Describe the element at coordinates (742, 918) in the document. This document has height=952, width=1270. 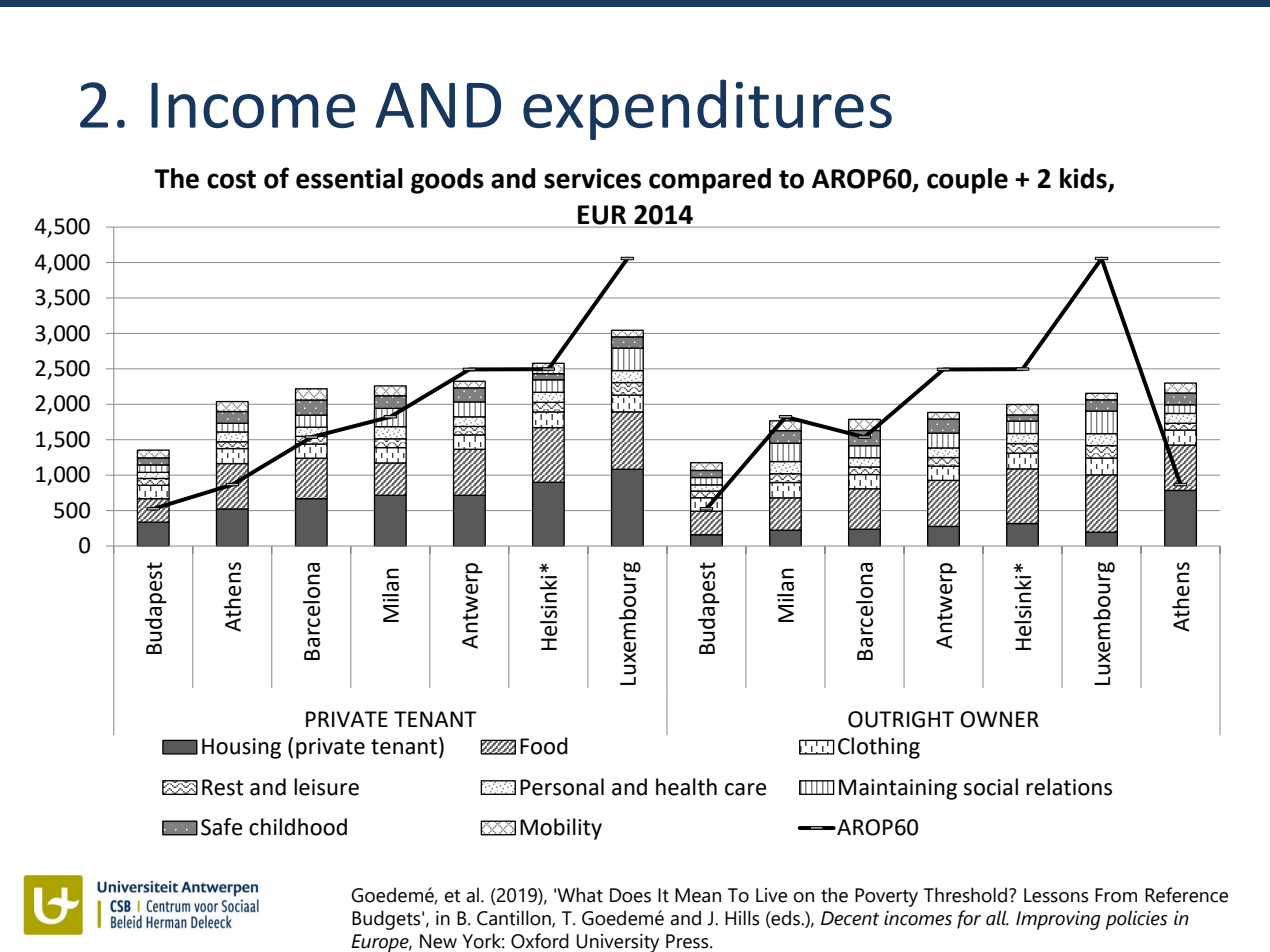
I see `Hills` at that location.
